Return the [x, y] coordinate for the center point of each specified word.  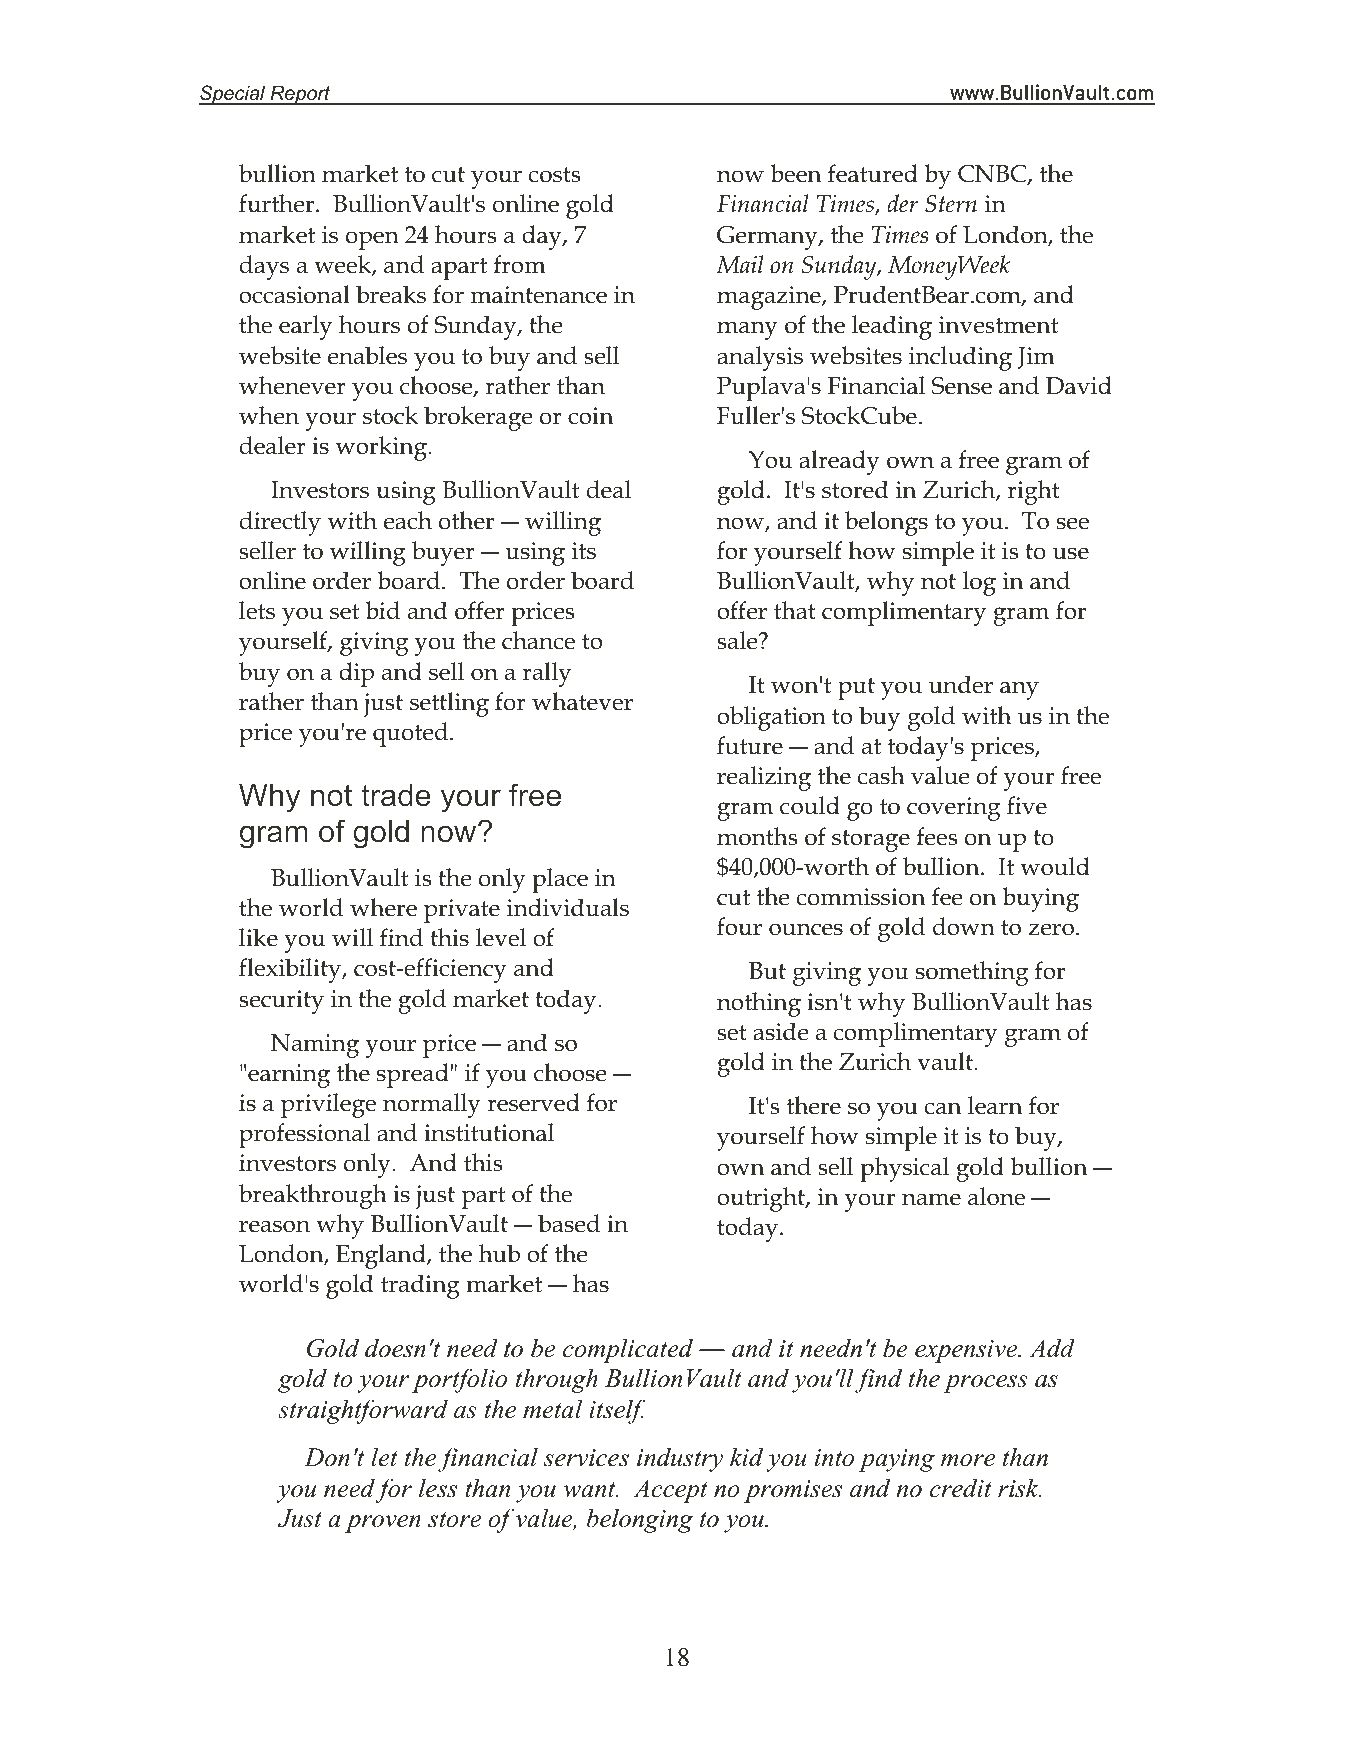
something [972, 973]
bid [382, 610]
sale [738, 640]
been [796, 173]
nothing [759, 1004]
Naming [315, 1046]
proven [383, 1524]
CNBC [993, 175]
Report [300, 95]
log [979, 583]
